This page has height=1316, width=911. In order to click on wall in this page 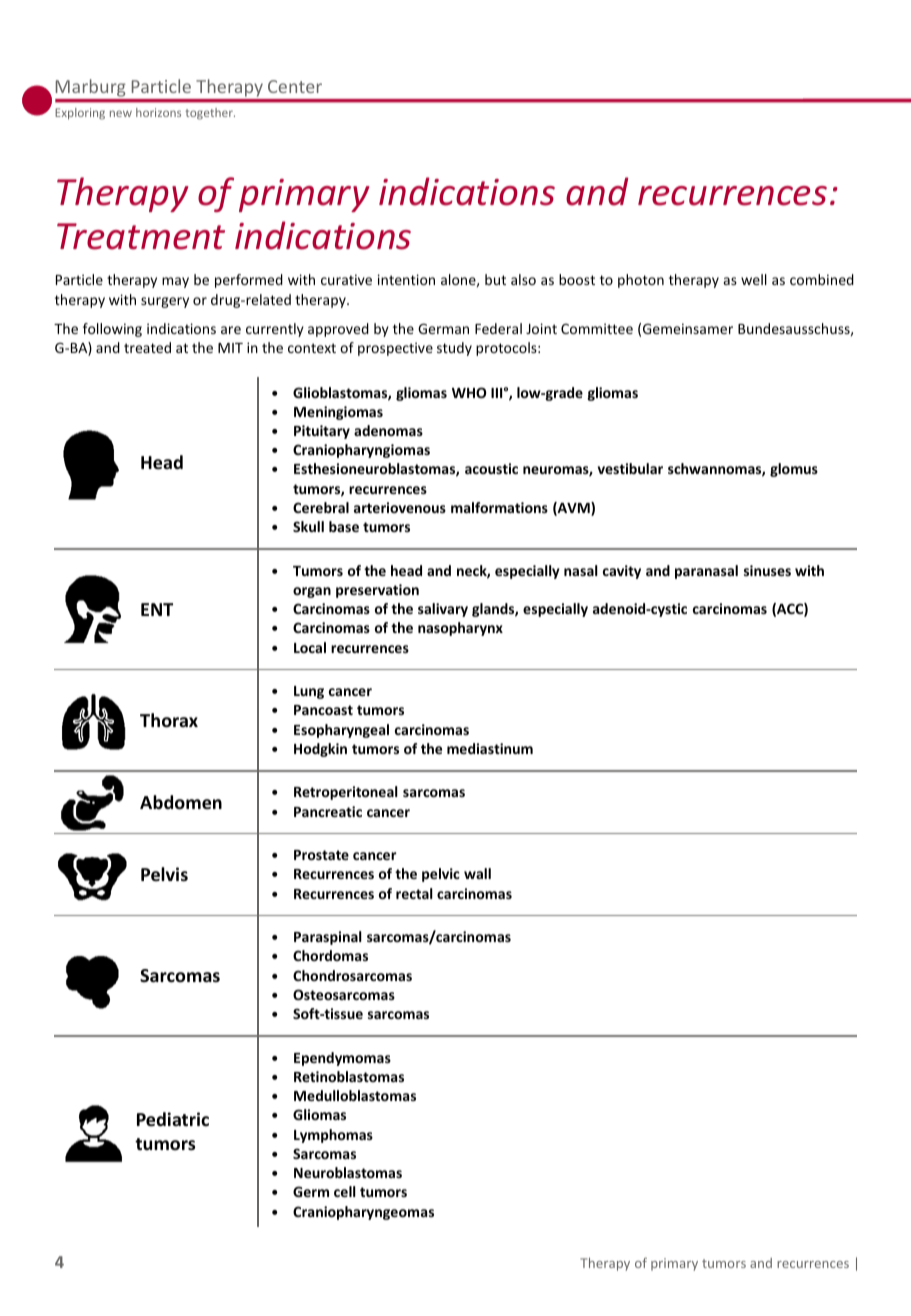, I will do `click(477, 873)`.
